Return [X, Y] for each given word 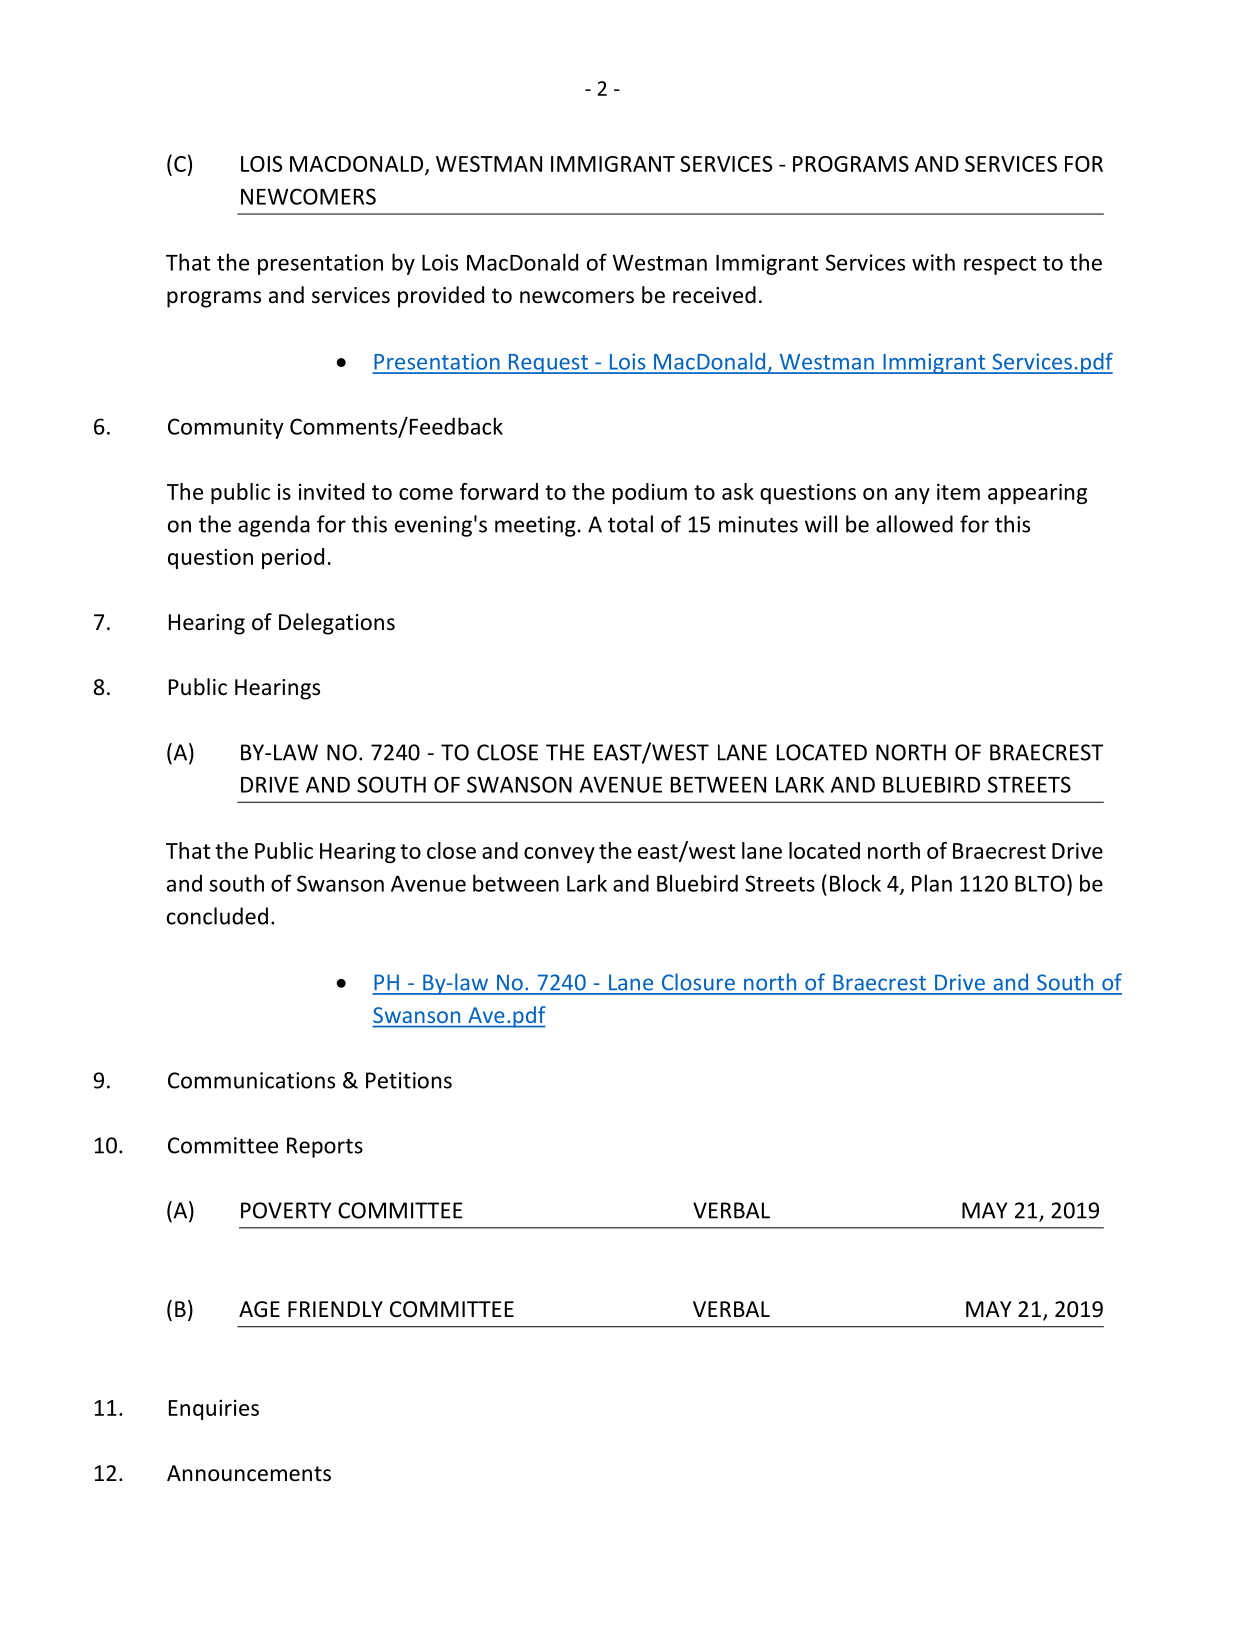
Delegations [337, 624]
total [630, 524]
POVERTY [286, 1210]
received [714, 295]
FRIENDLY [335, 1309]
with [933, 262]
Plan [932, 883]
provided [441, 297]
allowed [914, 524]
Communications [251, 1080]
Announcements [249, 1473]
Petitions [409, 1080]
